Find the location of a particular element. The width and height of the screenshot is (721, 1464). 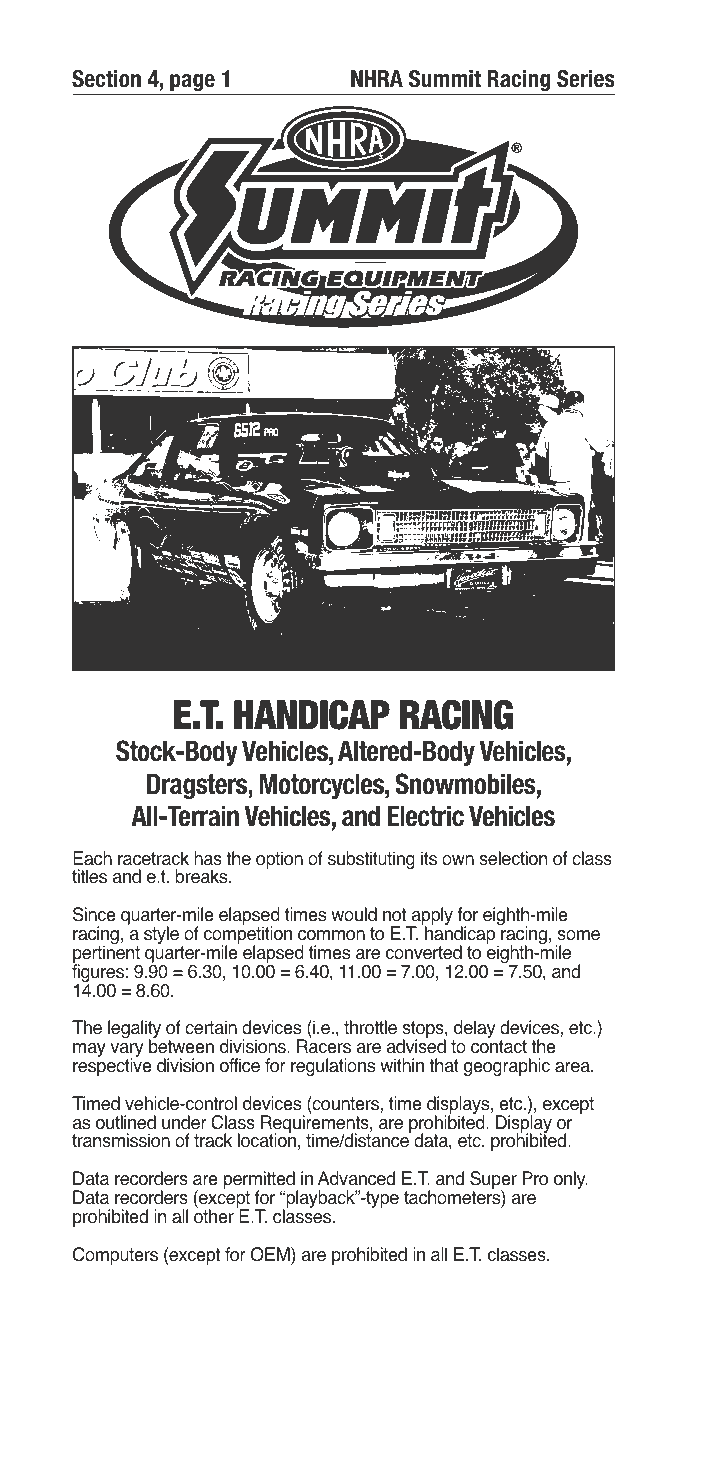

Series is located at coordinates (586, 79).
